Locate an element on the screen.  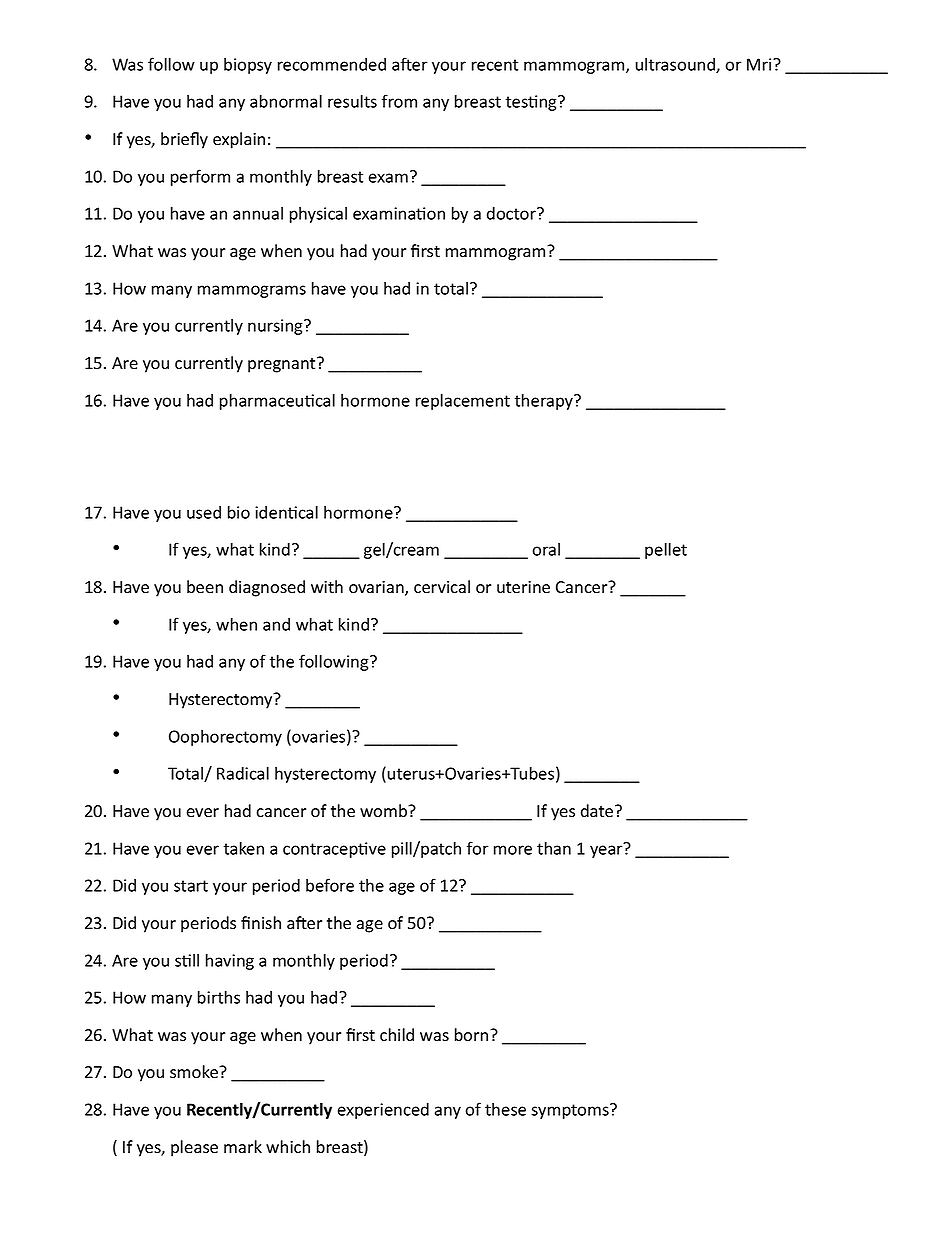
pellet is located at coordinates (666, 550).
